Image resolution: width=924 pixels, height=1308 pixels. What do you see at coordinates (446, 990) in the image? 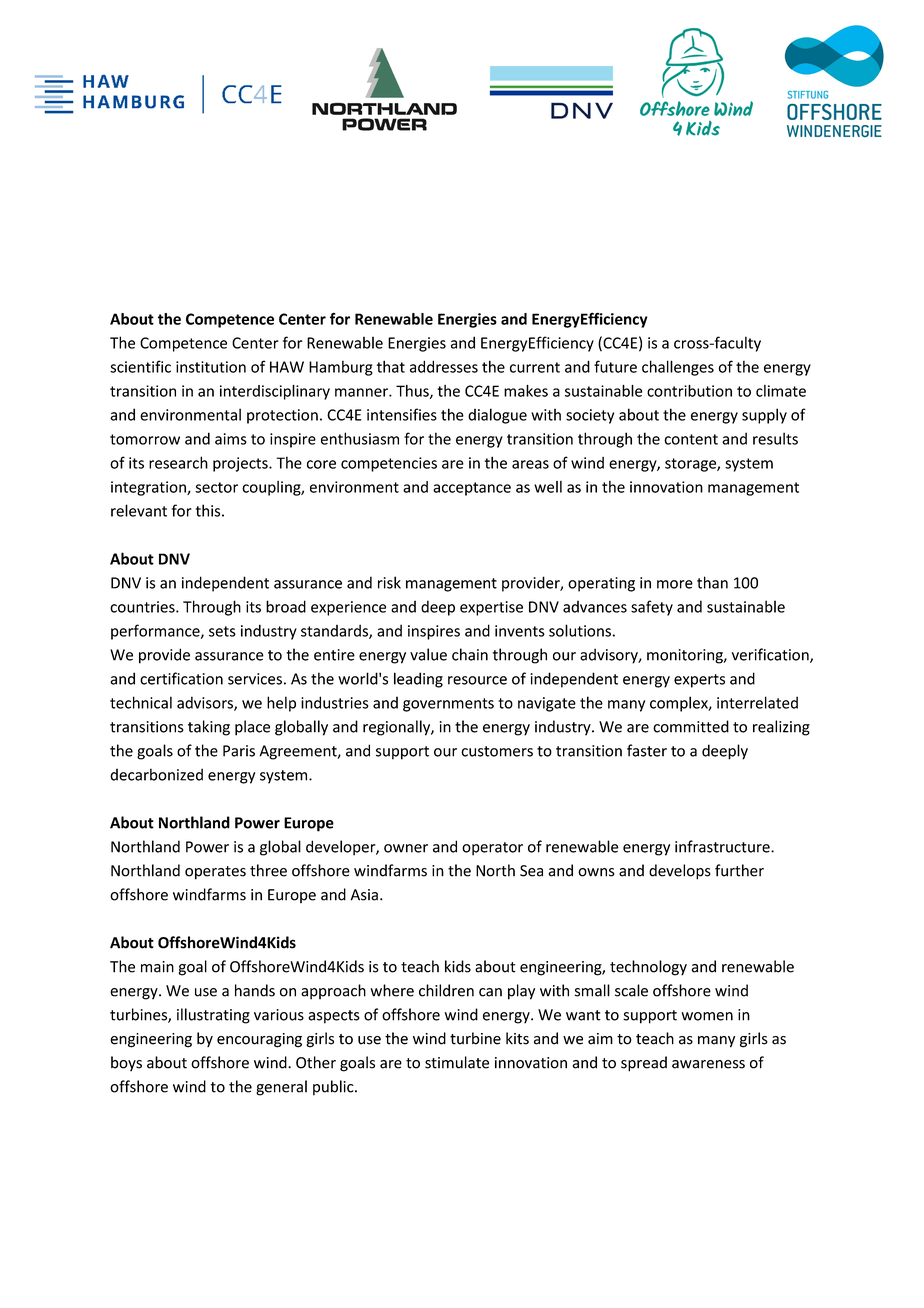
I see `children` at bounding box center [446, 990].
